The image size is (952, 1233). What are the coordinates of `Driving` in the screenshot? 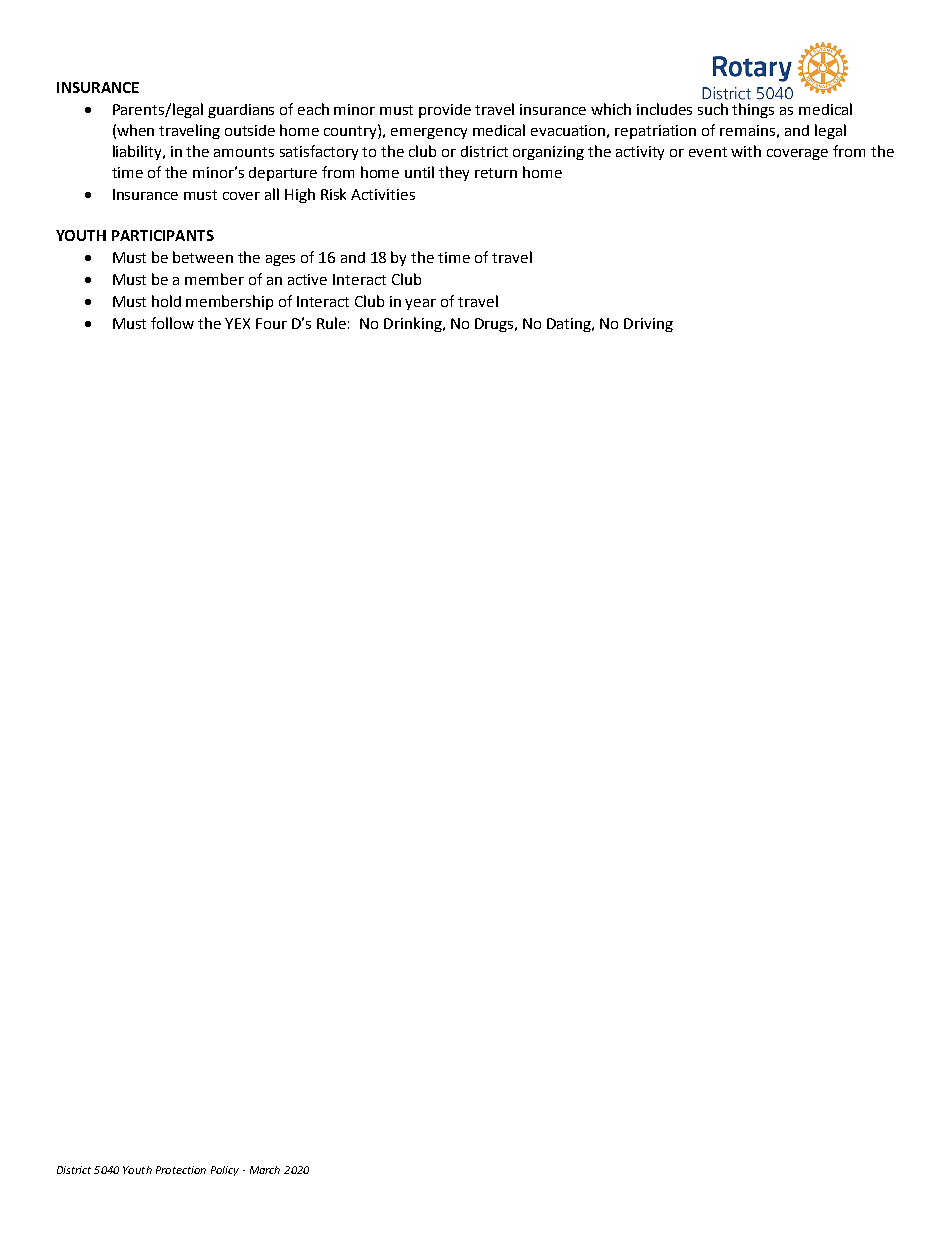 It's located at (648, 325).
